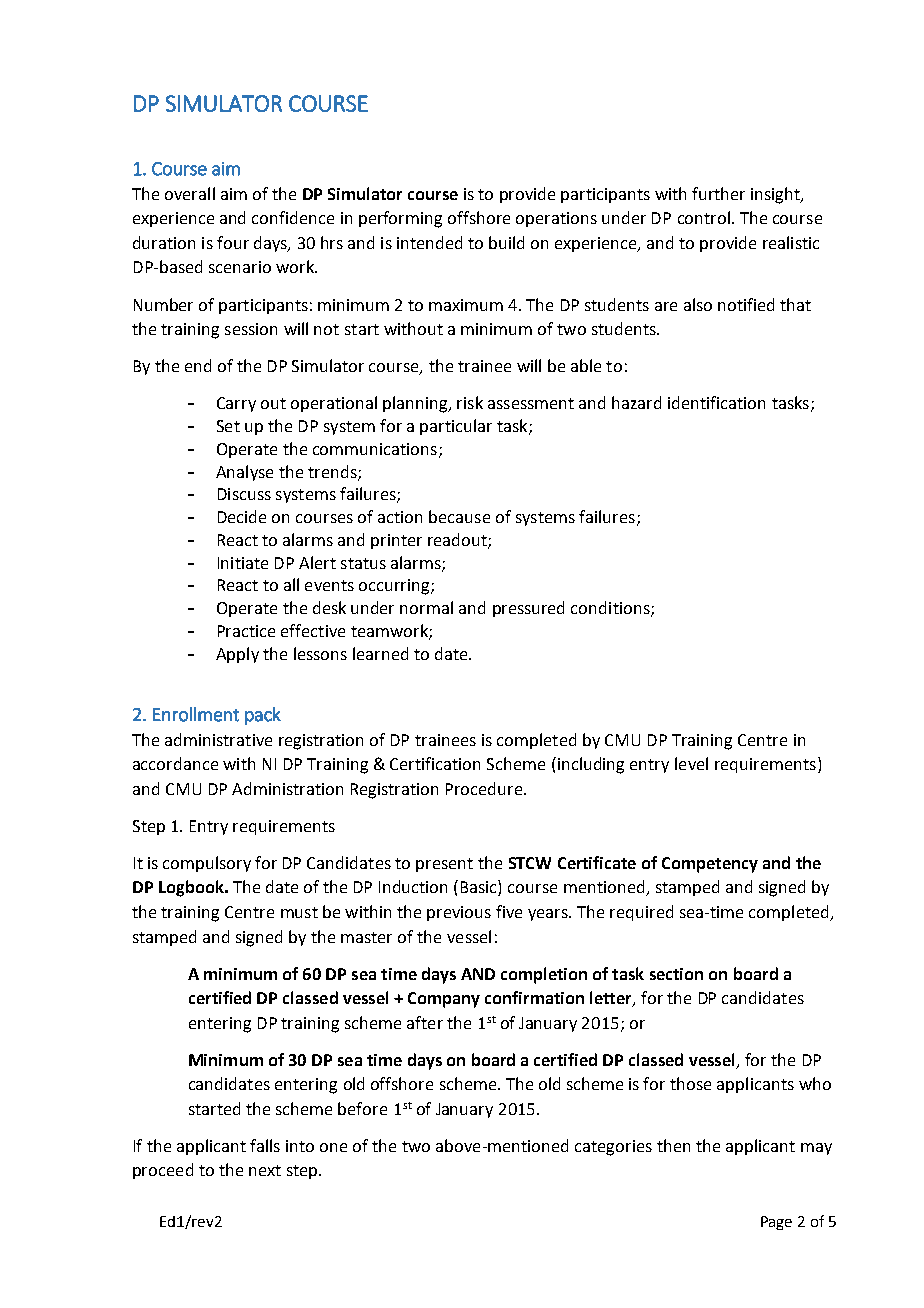 The height and width of the image is (1308, 924). Describe the element at coordinates (691, 763) in the image. I see `level` at that location.
